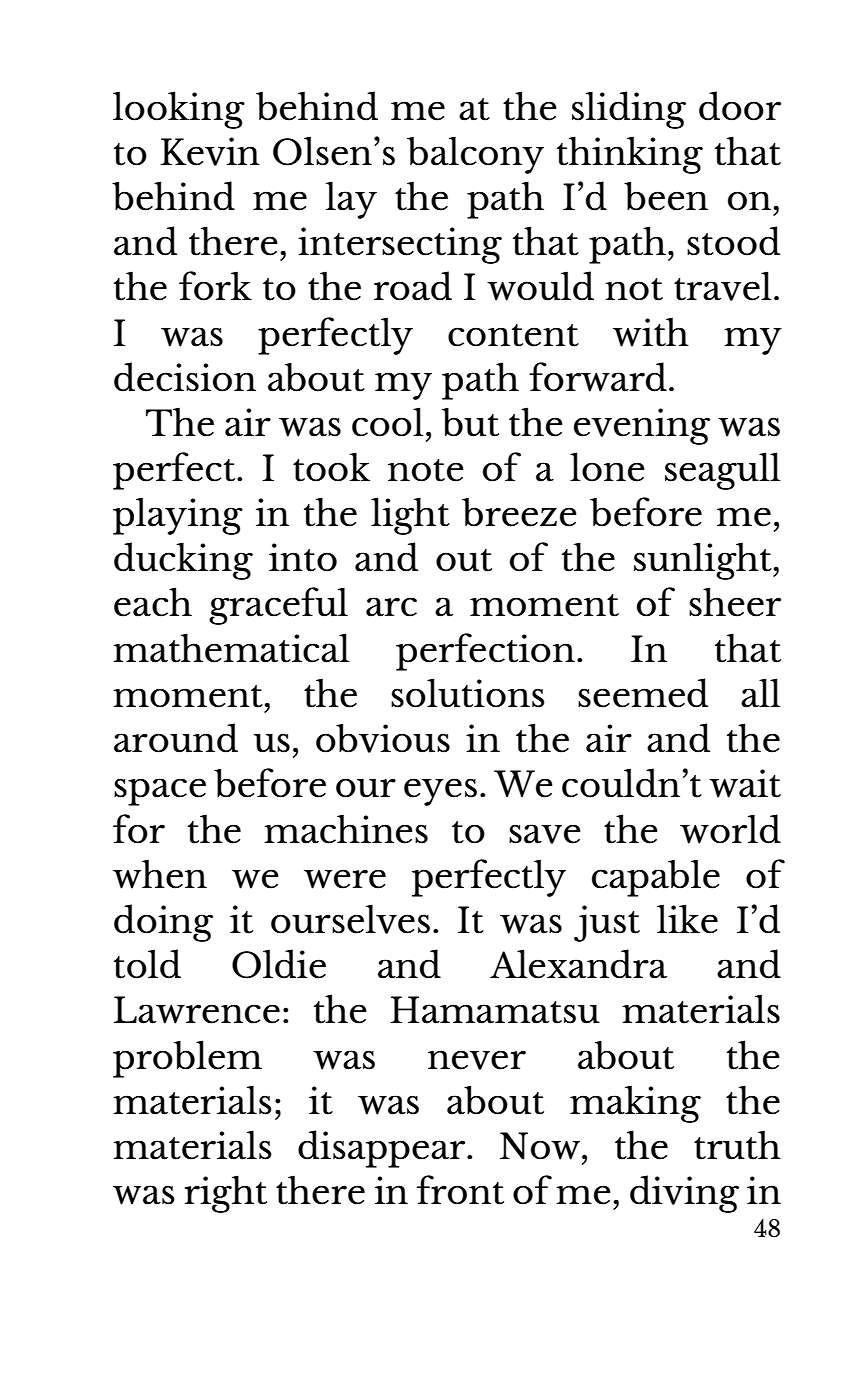 The image size is (868, 1389). I want to click on note, so click(426, 470).
